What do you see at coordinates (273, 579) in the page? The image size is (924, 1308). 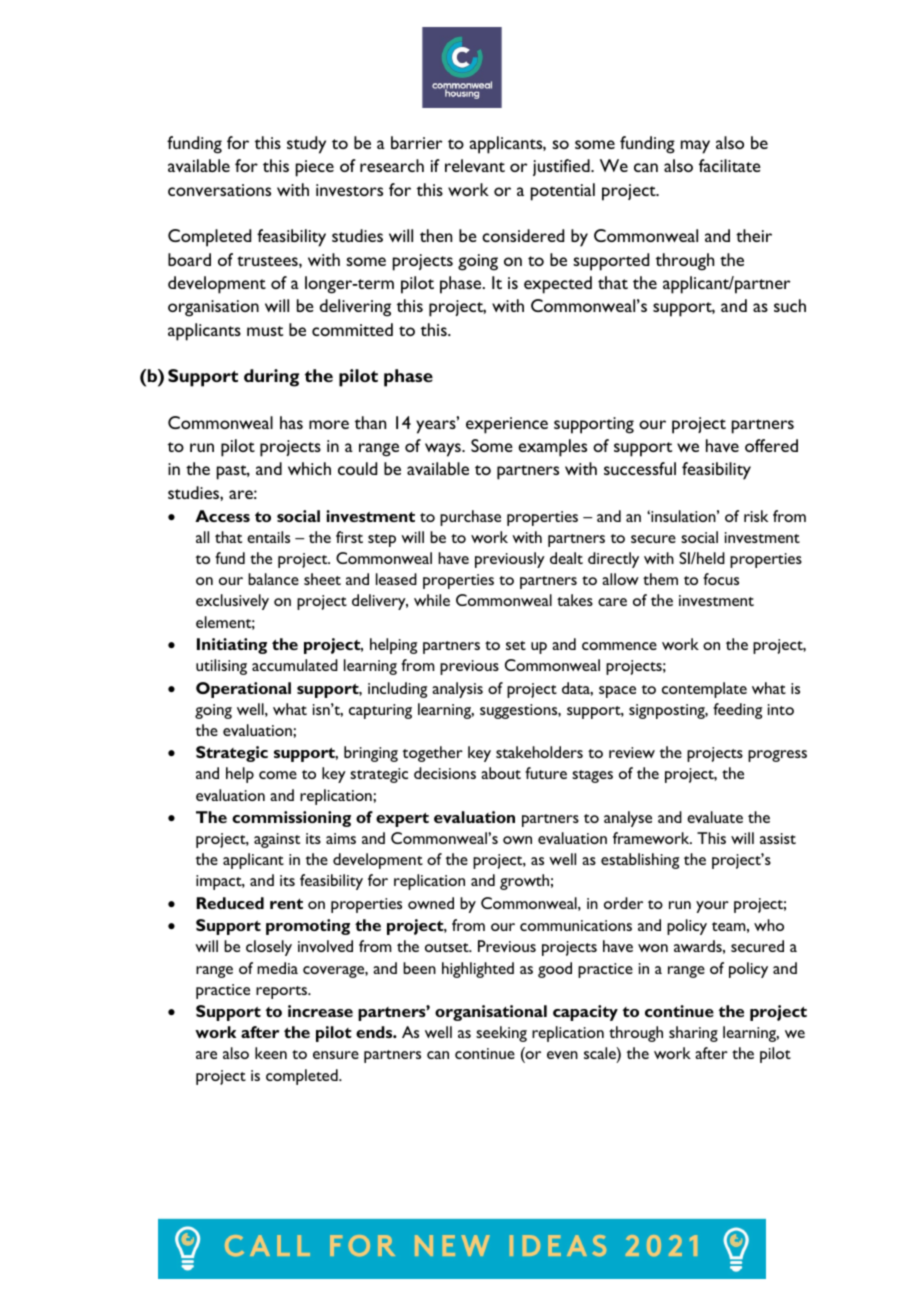 I see `balance` at bounding box center [273, 579].
